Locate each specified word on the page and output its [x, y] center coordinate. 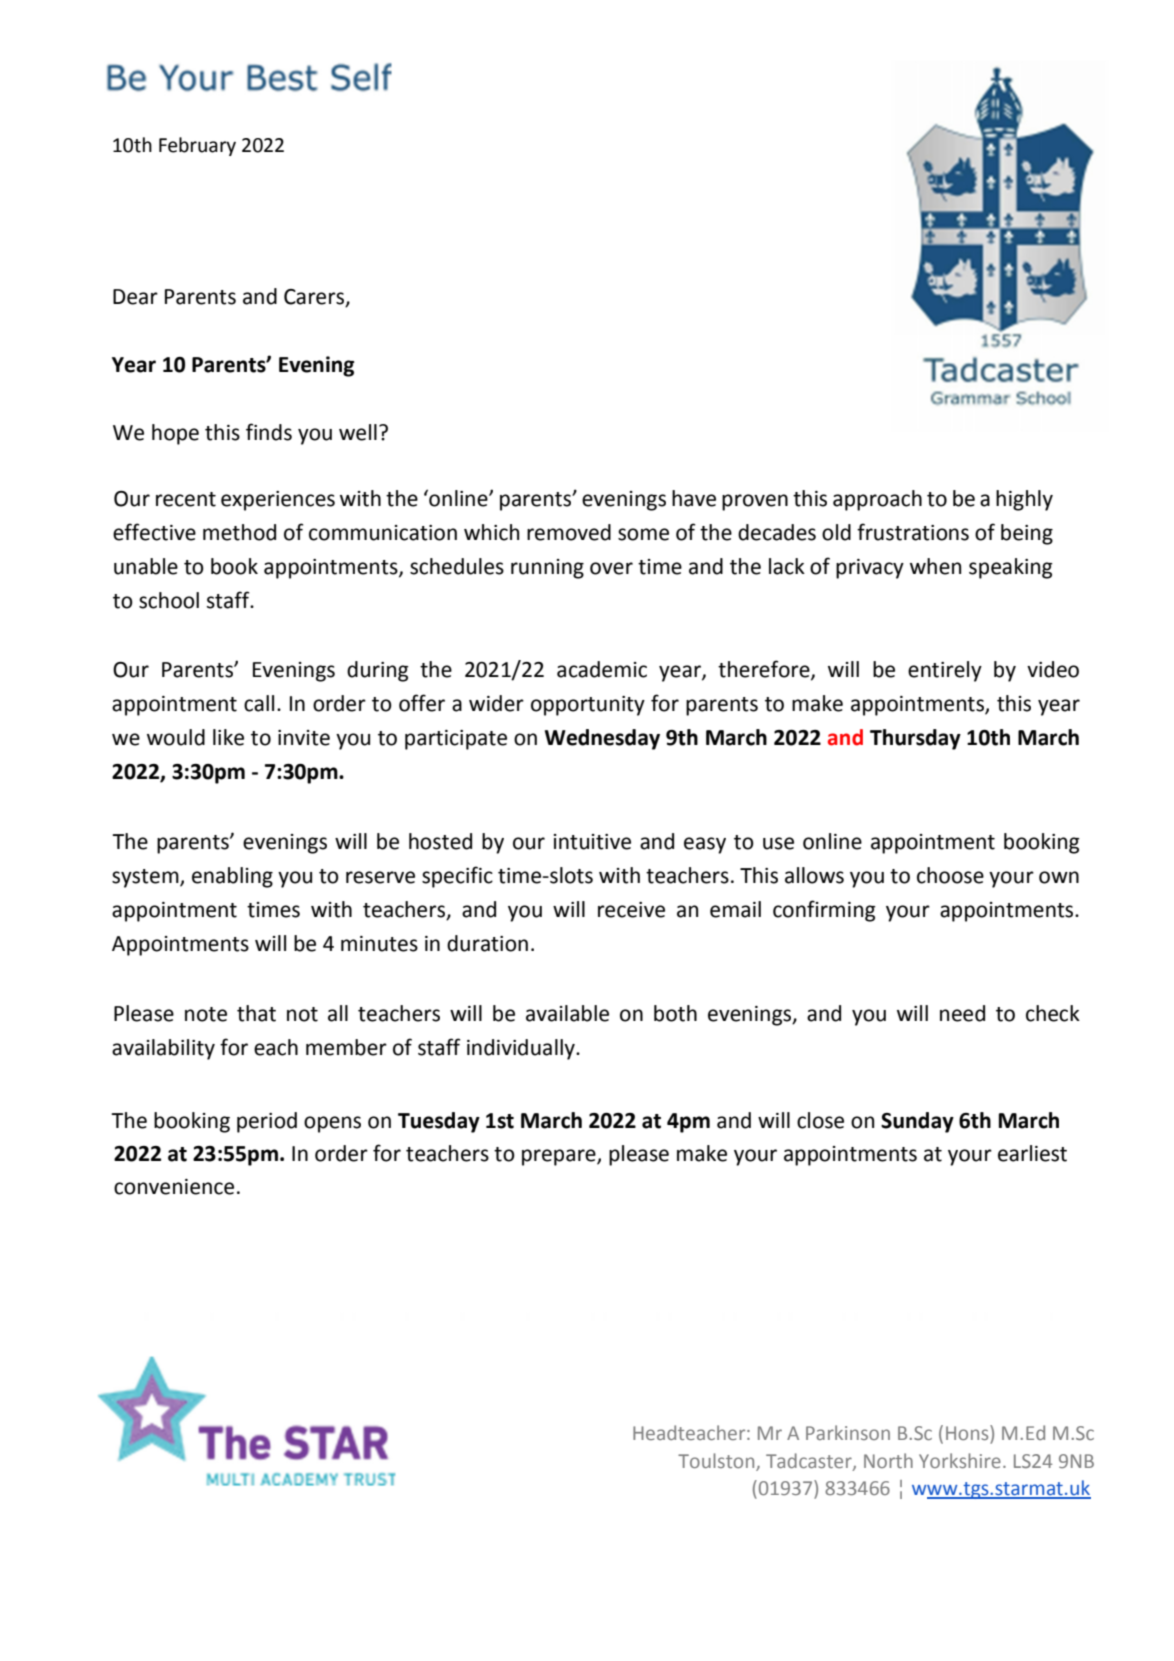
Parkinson [848, 1432]
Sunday [917, 1122]
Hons [968, 1434]
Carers [315, 298]
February [197, 146]
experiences [278, 501]
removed [569, 532]
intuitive [592, 842]
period [267, 1122]
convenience [174, 1187]
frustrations [913, 532]
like [228, 737]
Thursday [915, 739]
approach [877, 500]
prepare [560, 1157]
